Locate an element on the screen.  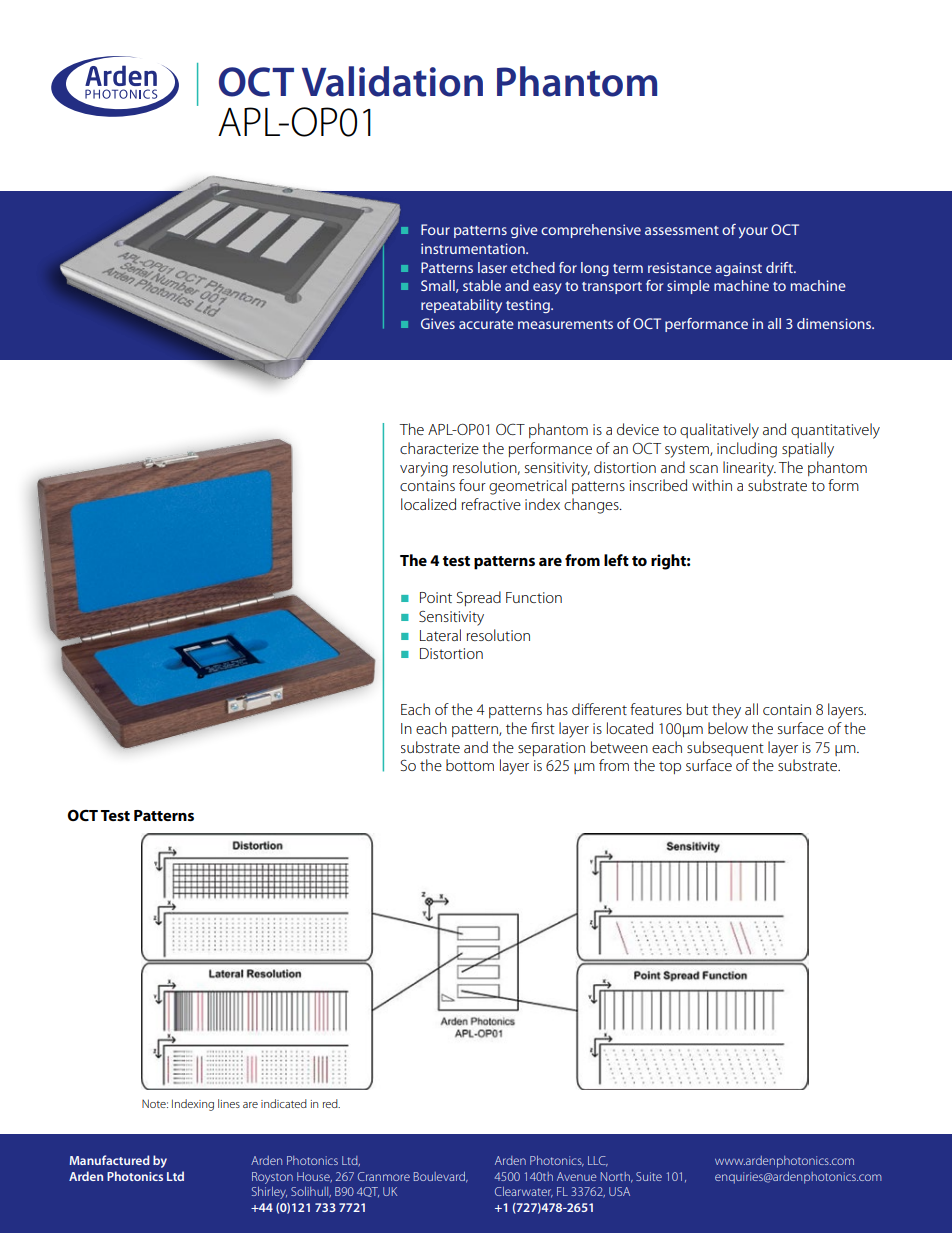
they is located at coordinates (726, 711).
